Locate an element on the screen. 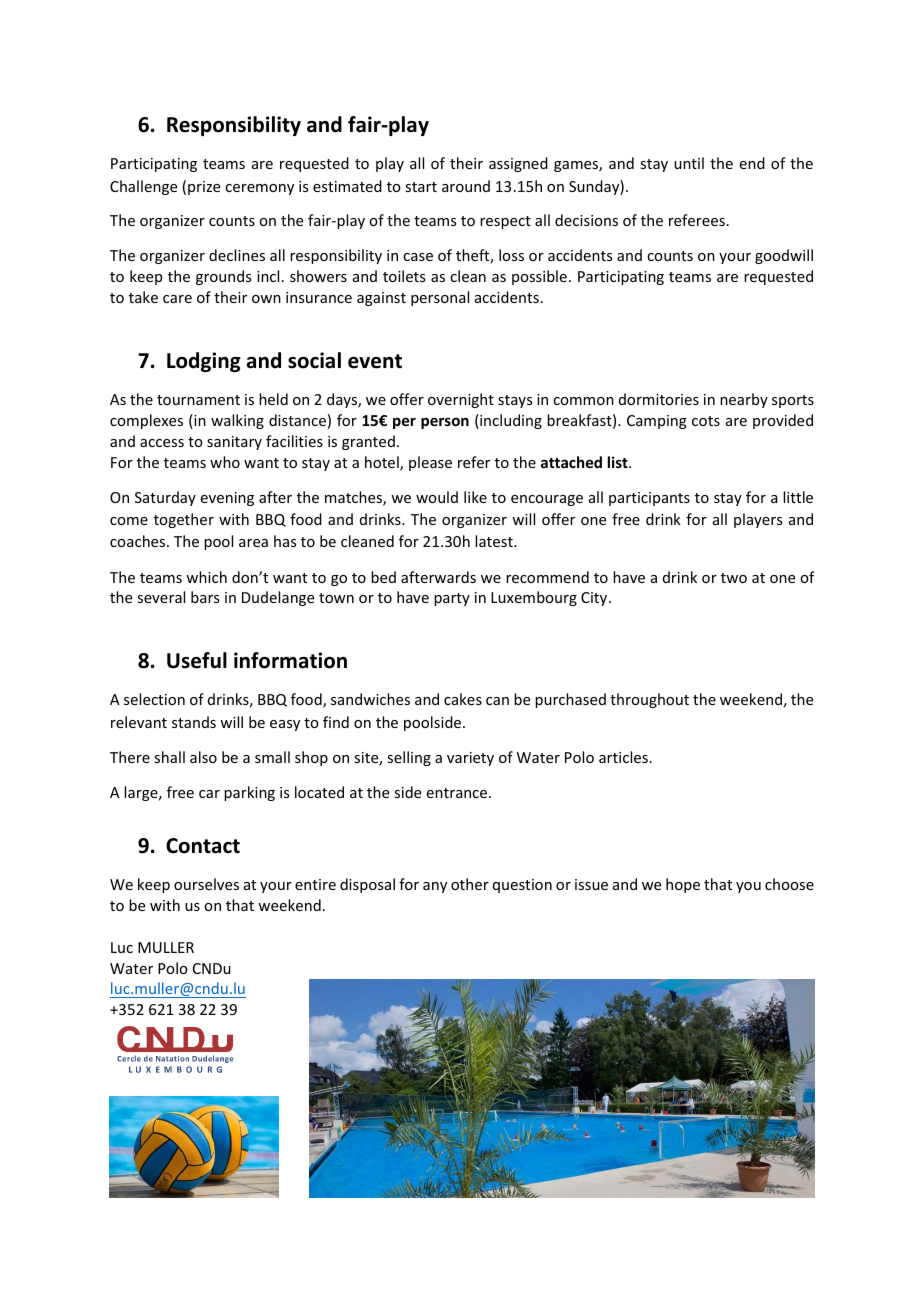 The image size is (924, 1308). until is located at coordinates (689, 163).
